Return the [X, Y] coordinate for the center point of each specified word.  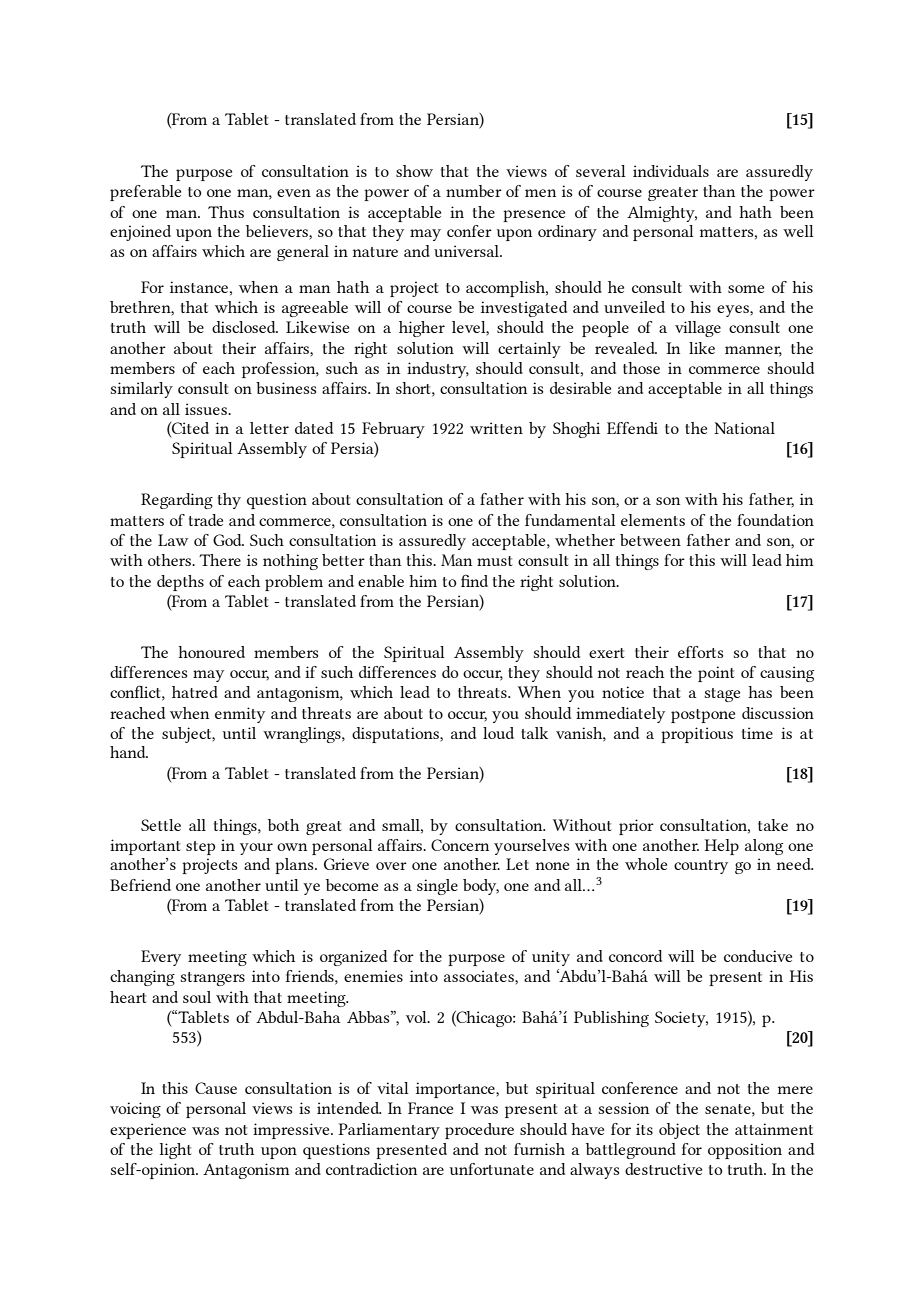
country [701, 867]
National [744, 428]
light [176, 1151]
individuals [671, 171]
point [716, 674]
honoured [211, 652]
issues [207, 409]
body [481, 887]
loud [498, 733]
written [496, 428]
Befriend [140, 885]
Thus [226, 212]
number [474, 191]
